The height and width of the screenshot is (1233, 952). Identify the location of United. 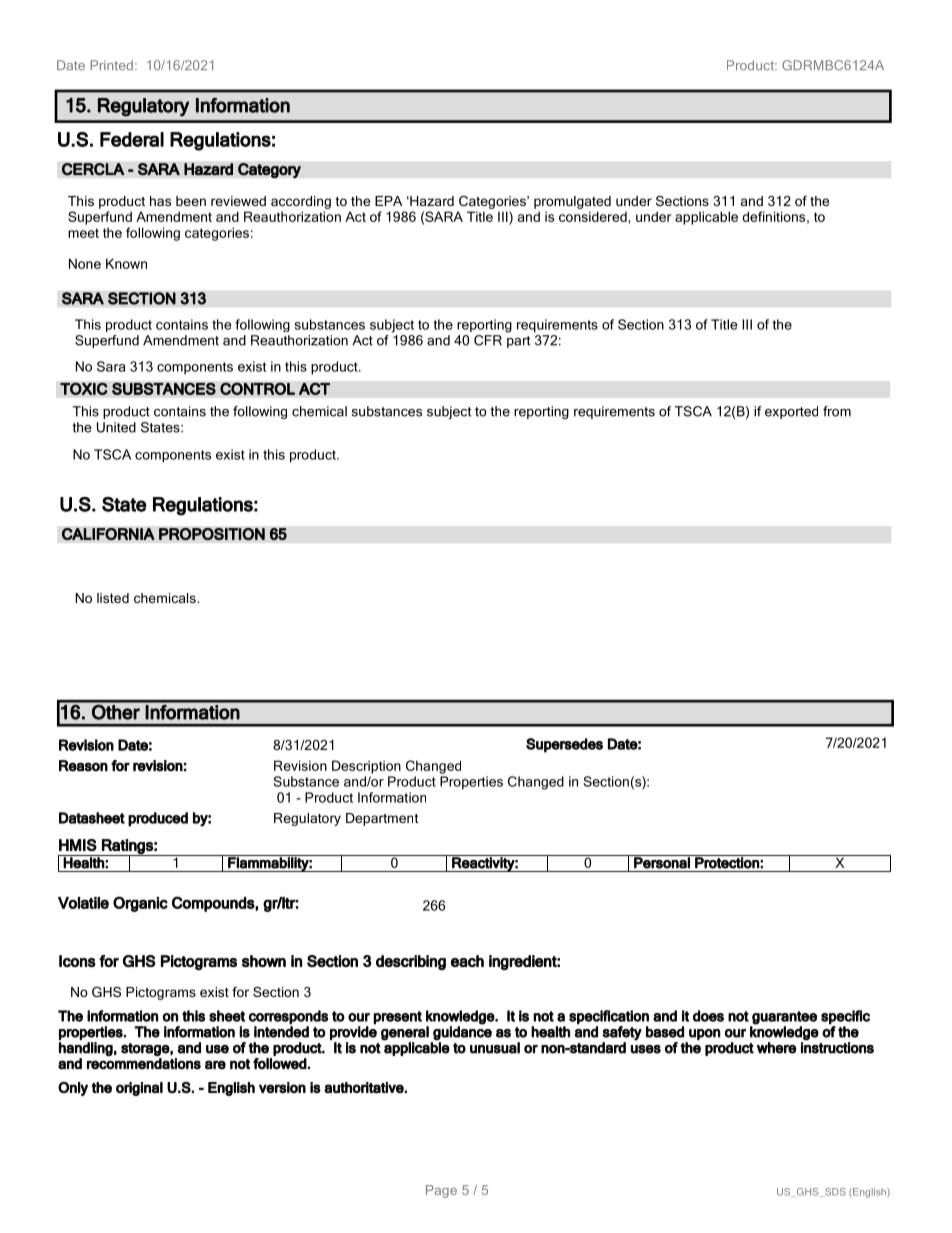
(116, 427).
